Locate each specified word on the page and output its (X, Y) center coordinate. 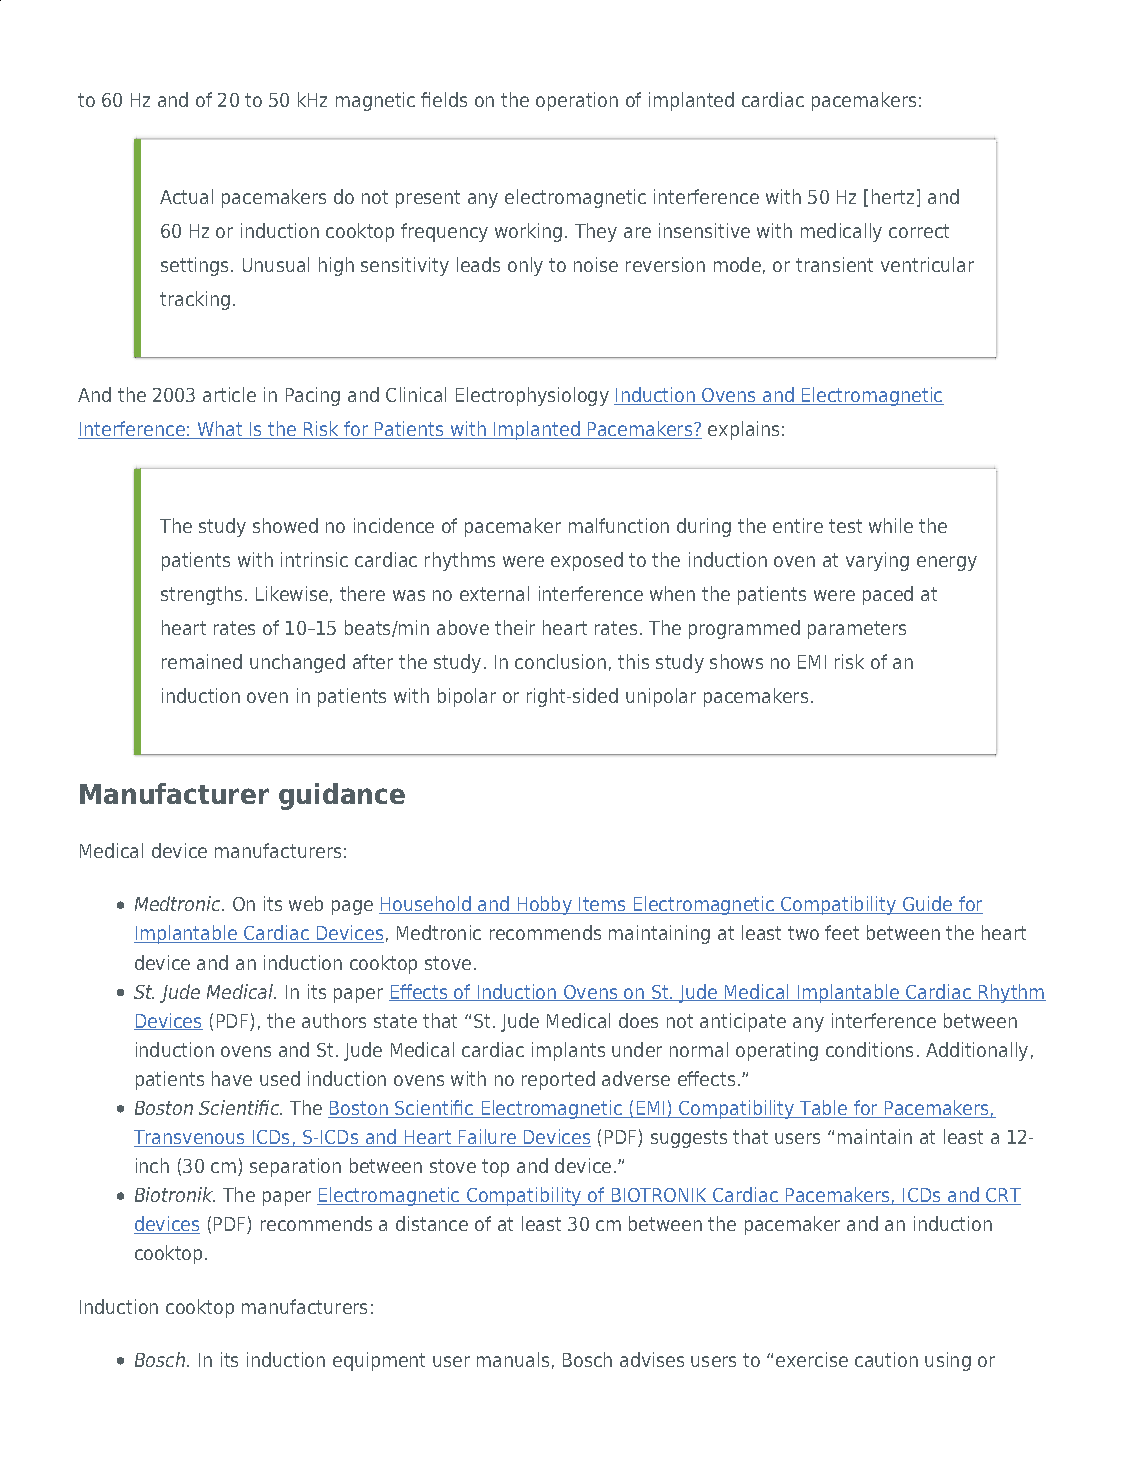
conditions (869, 1049)
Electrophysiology (532, 396)
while (891, 525)
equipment (379, 1361)
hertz (893, 196)
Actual (186, 196)
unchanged (297, 663)
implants (568, 1051)
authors (334, 1020)
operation (577, 101)
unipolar (661, 697)
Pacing (313, 396)
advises (652, 1359)
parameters (857, 630)
